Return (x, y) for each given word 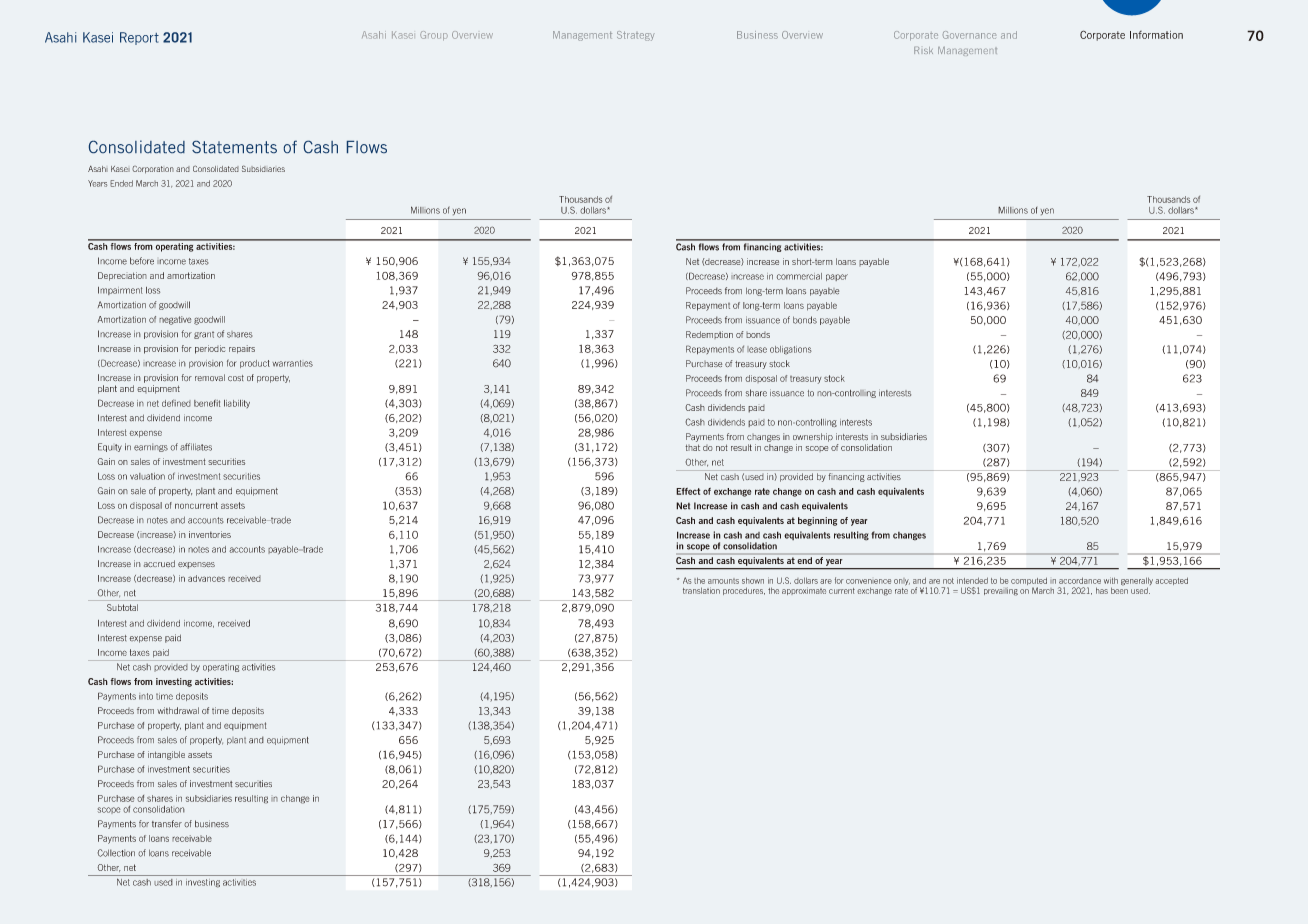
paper (837, 277)
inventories (210, 534)
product (255, 364)
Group (434, 35)
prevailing (1001, 591)
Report (139, 38)
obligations (791, 350)
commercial (799, 276)
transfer (167, 824)
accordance (1080, 580)
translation (701, 590)
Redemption (709, 335)
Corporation (153, 170)
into (146, 696)
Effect (688, 491)
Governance (969, 35)
